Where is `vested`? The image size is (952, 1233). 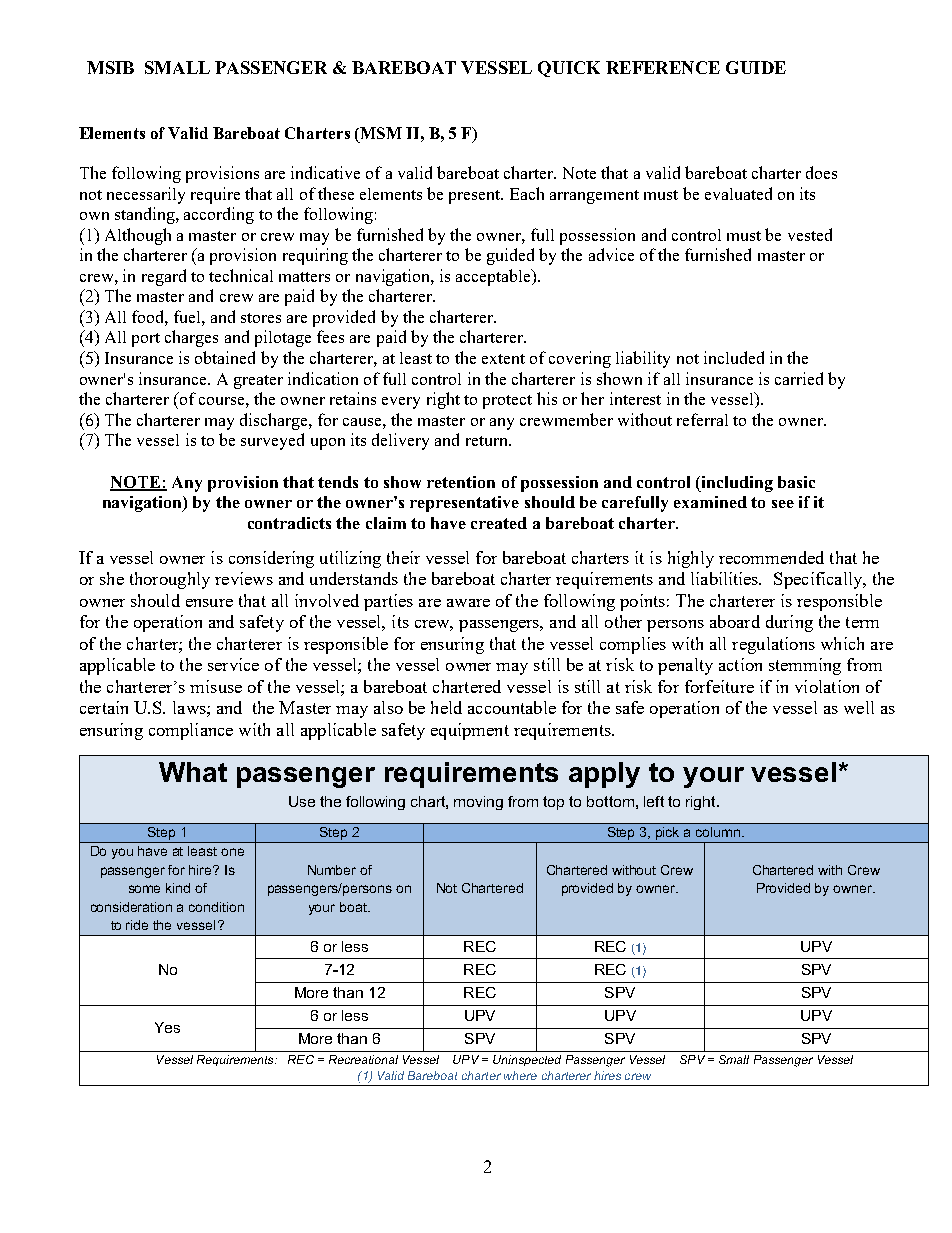
vested is located at coordinates (810, 234).
